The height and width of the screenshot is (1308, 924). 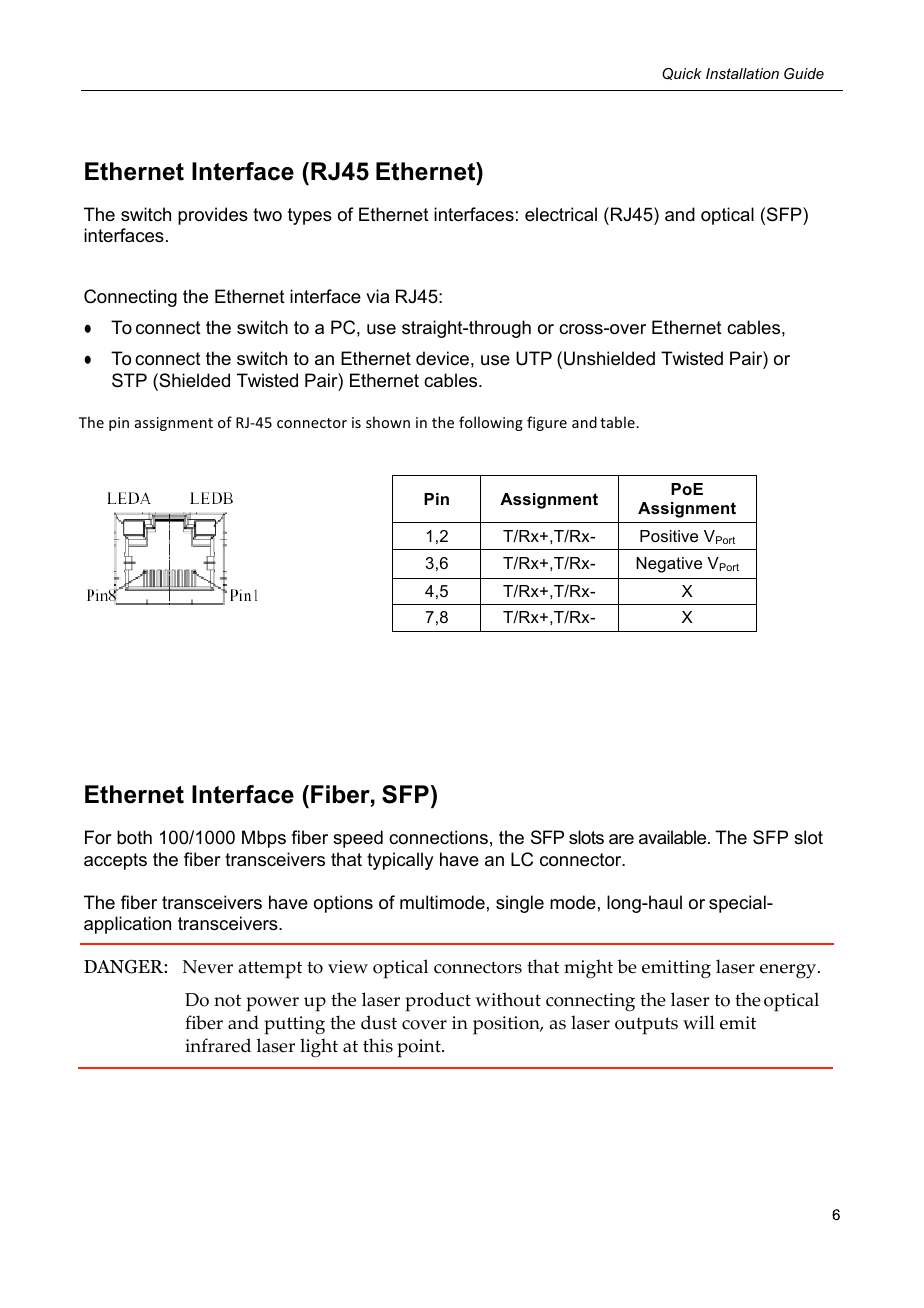 I want to click on STP, so click(x=129, y=380).
